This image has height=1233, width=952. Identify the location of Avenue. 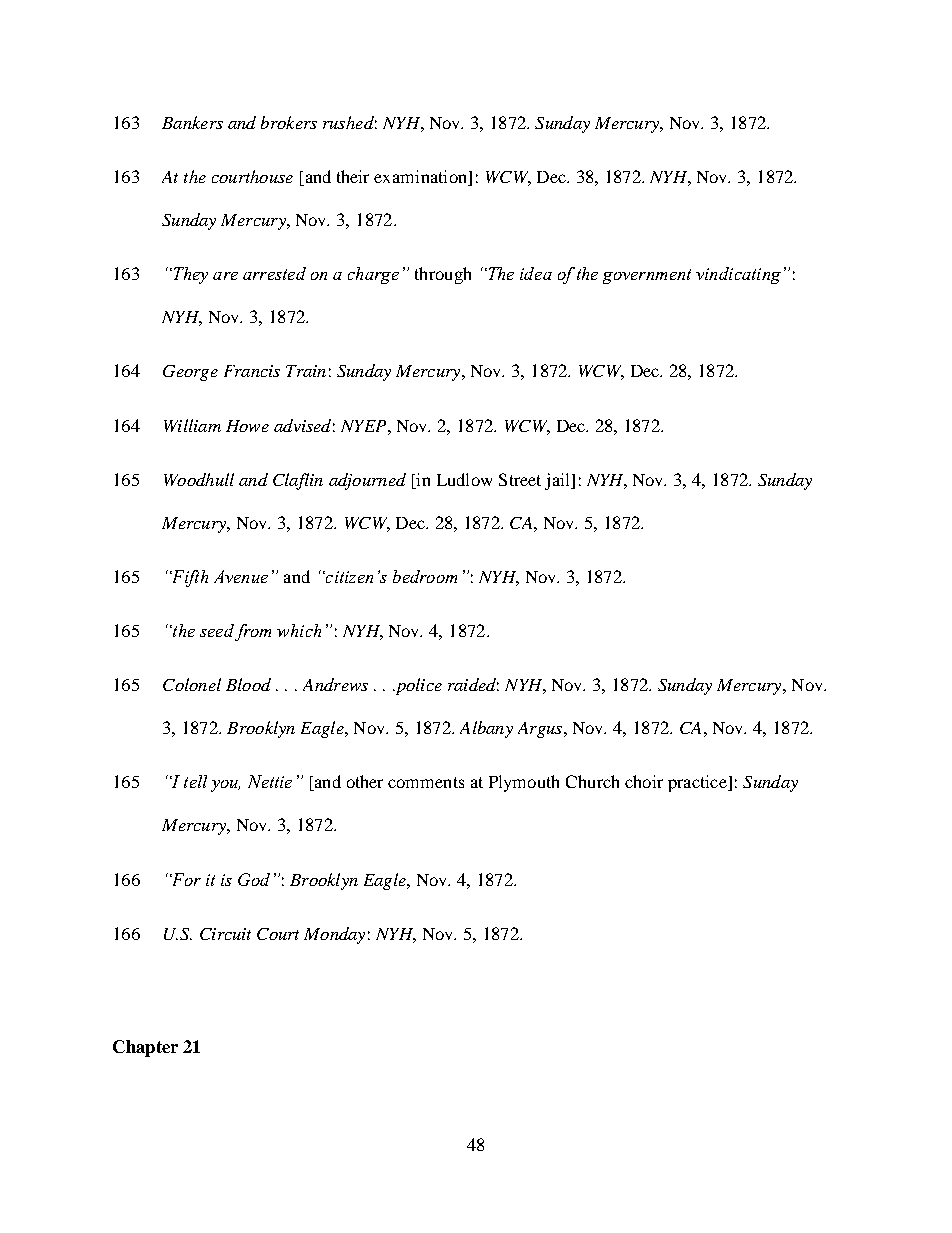
(241, 576).
